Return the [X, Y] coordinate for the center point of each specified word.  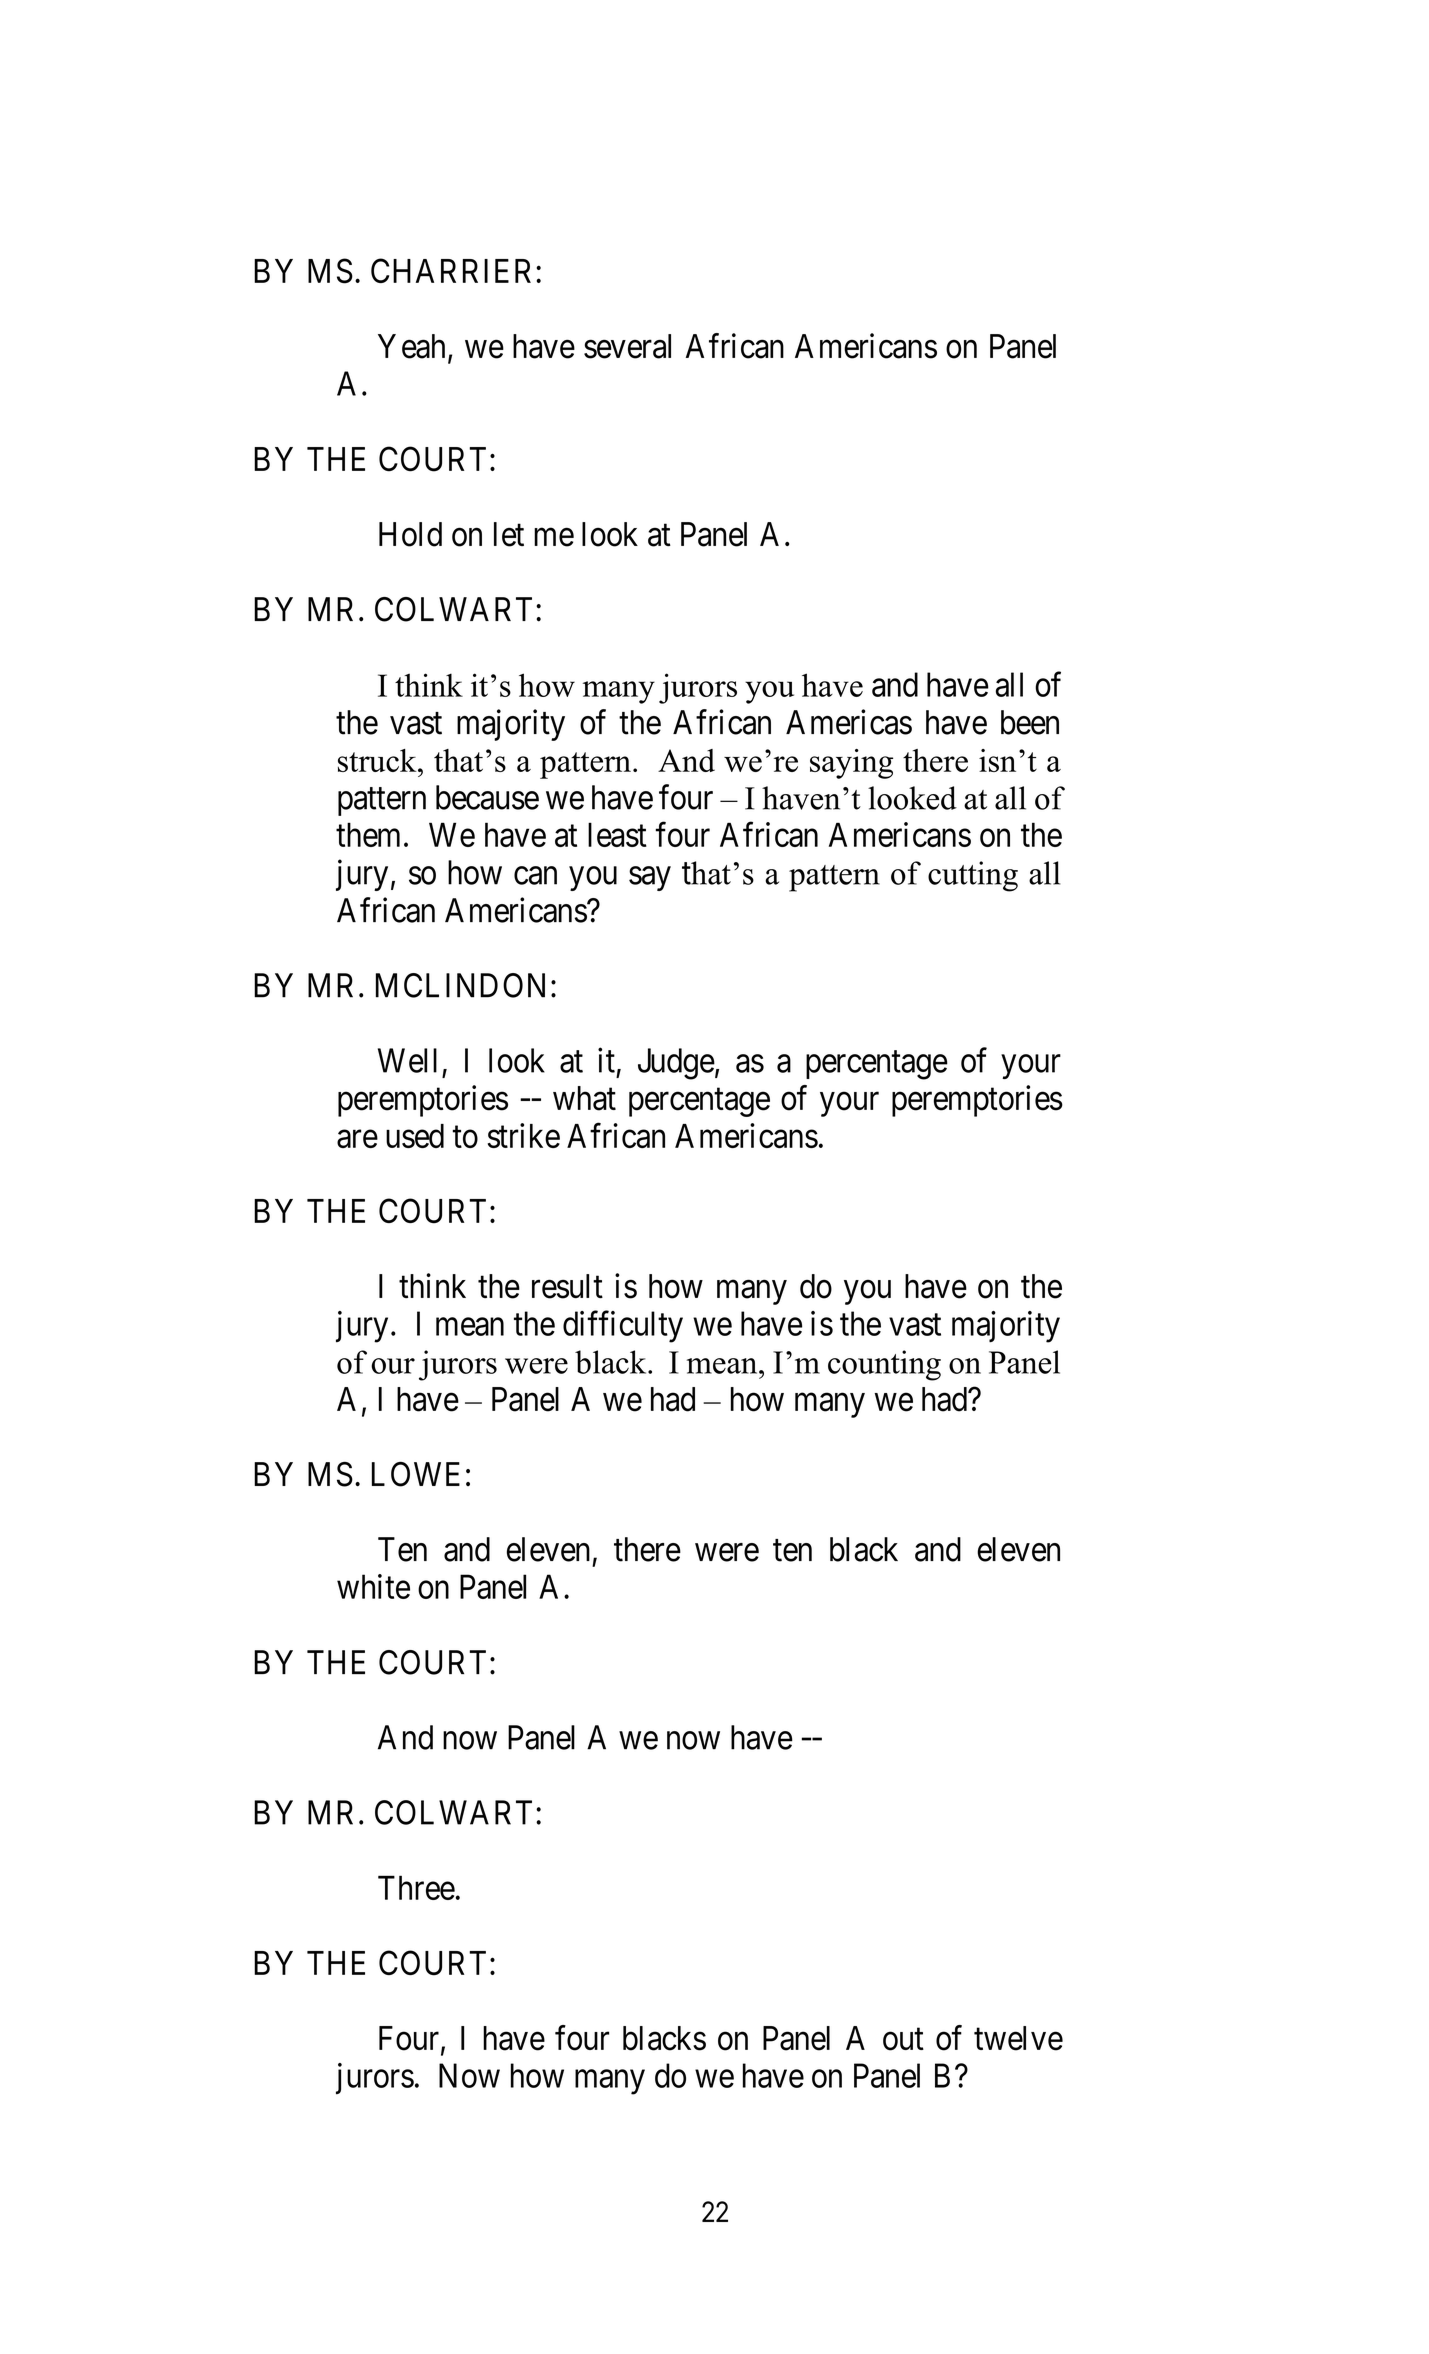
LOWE [416, 1474]
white [373, 1586]
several [627, 346]
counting [884, 1365]
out [903, 2039]
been [1030, 722]
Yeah [411, 346]
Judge [676, 1064]
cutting [973, 876]
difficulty [623, 1327]
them [368, 834]
